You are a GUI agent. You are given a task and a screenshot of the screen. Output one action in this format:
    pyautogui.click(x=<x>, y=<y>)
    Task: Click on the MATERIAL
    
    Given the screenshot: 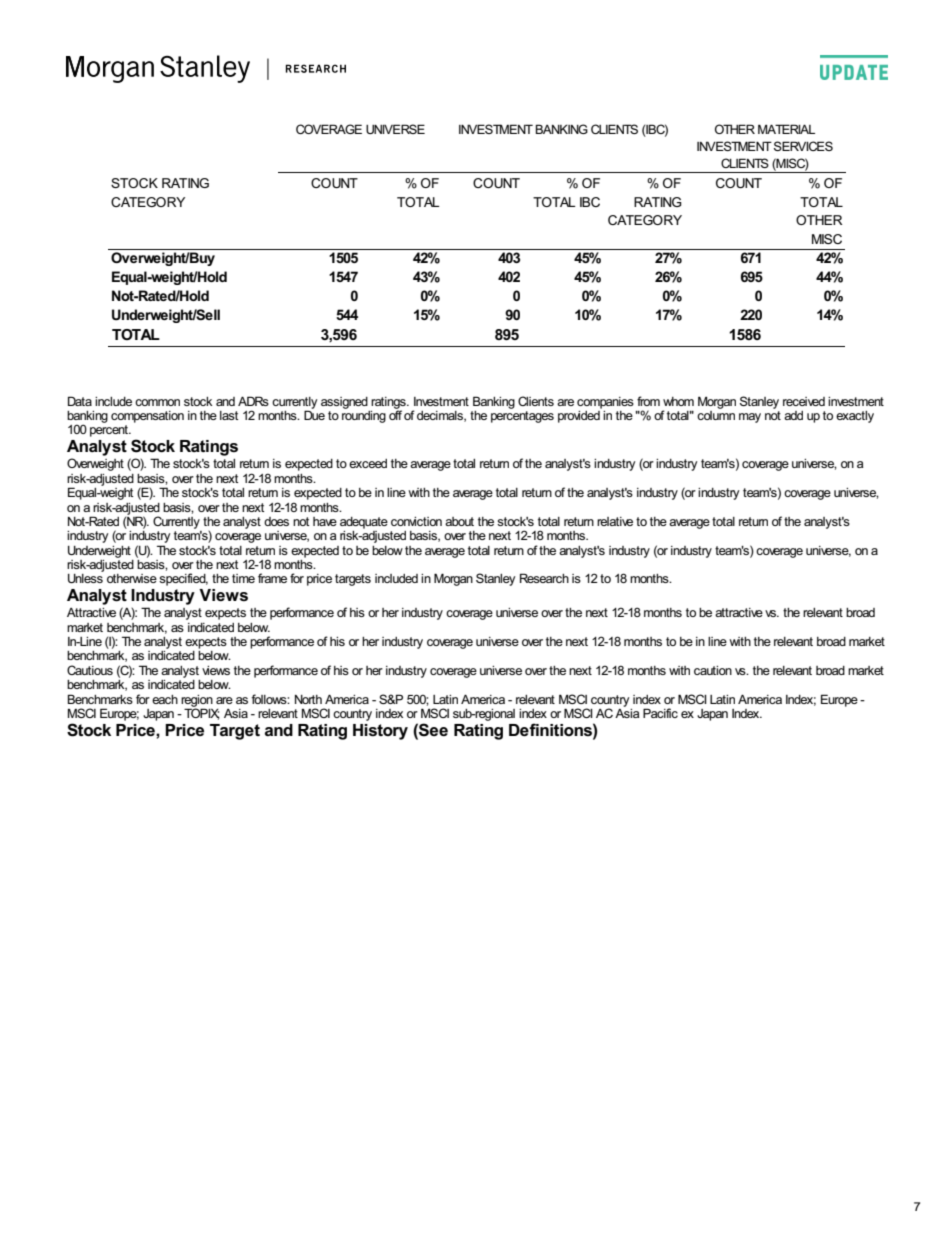 What is the action you would take?
    pyautogui.click(x=786, y=129)
